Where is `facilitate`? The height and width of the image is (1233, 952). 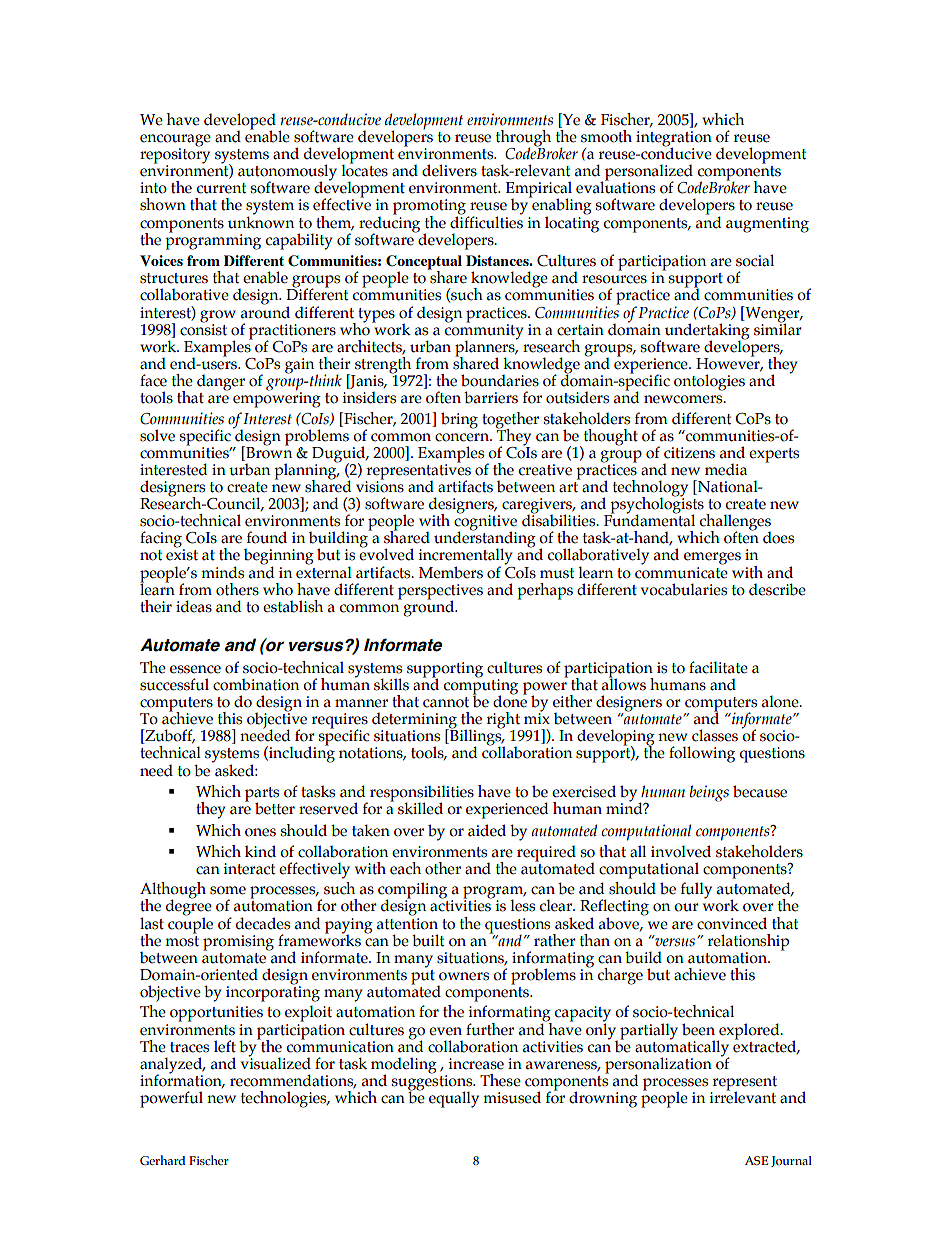
facilitate is located at coordinates (718, 667).
